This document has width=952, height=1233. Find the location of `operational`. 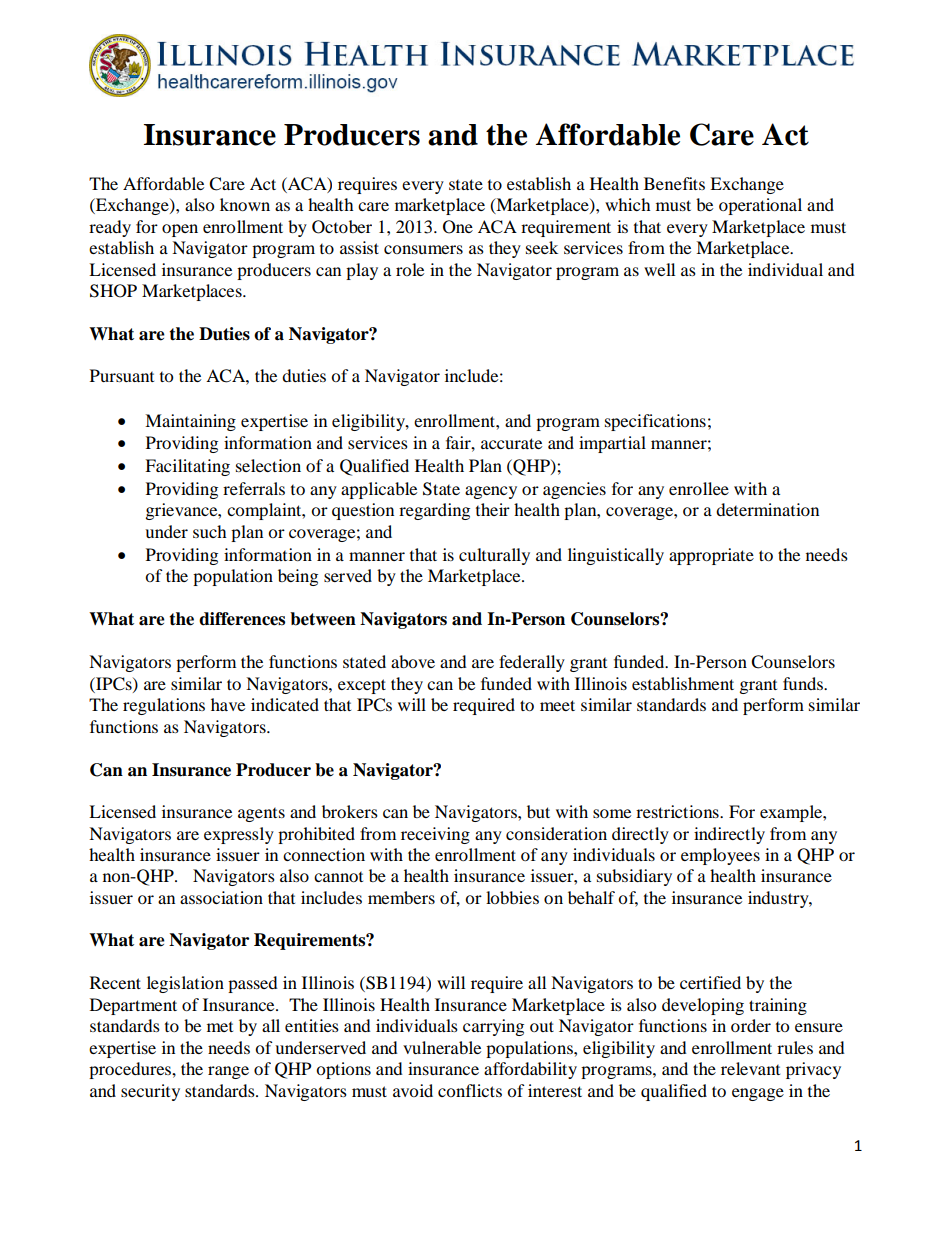

operational is located at coordinates (760, 206).
